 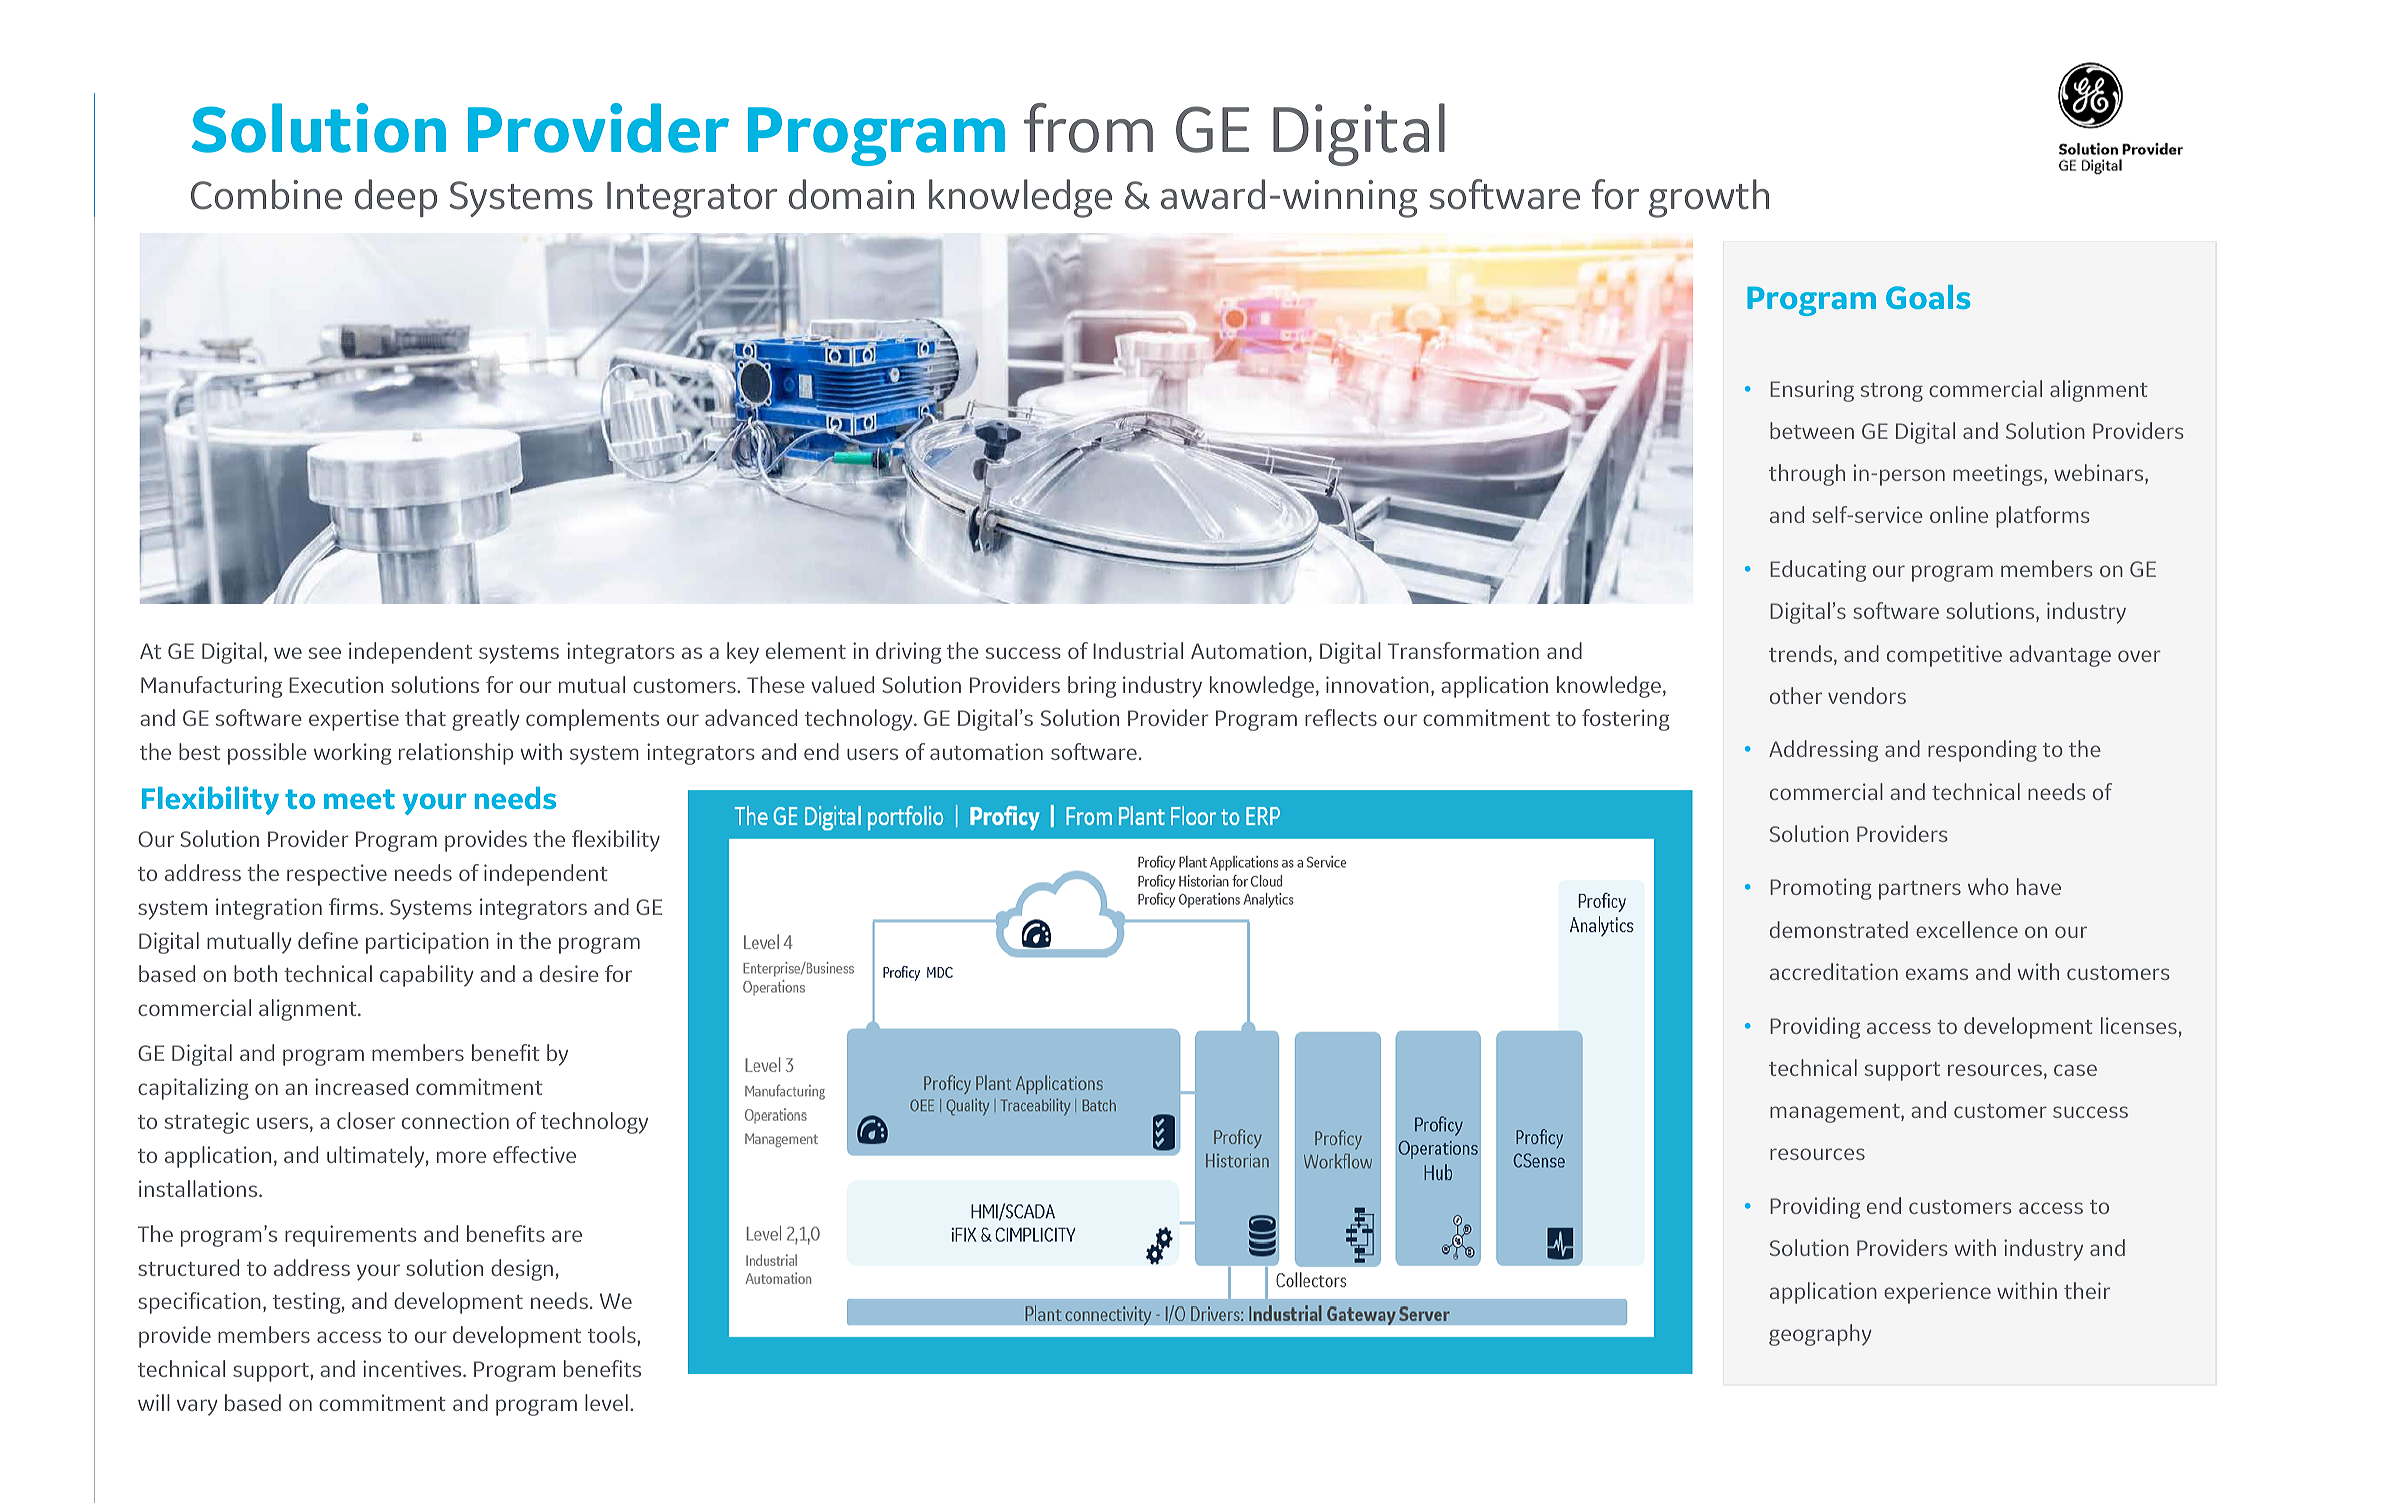 I want to click on through, so click(x=1807, y=475).
